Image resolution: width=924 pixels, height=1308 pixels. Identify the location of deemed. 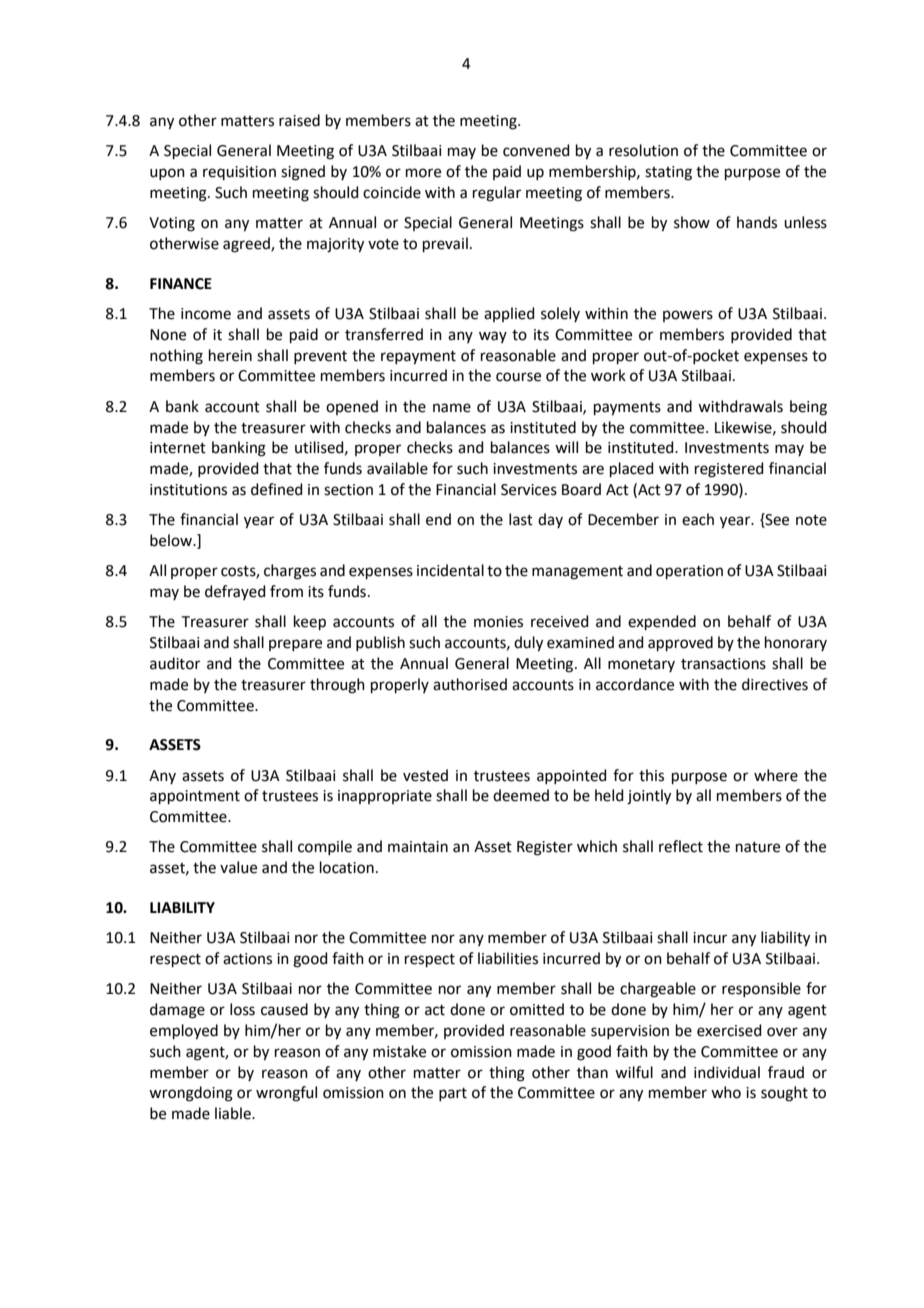
(521, 795).
